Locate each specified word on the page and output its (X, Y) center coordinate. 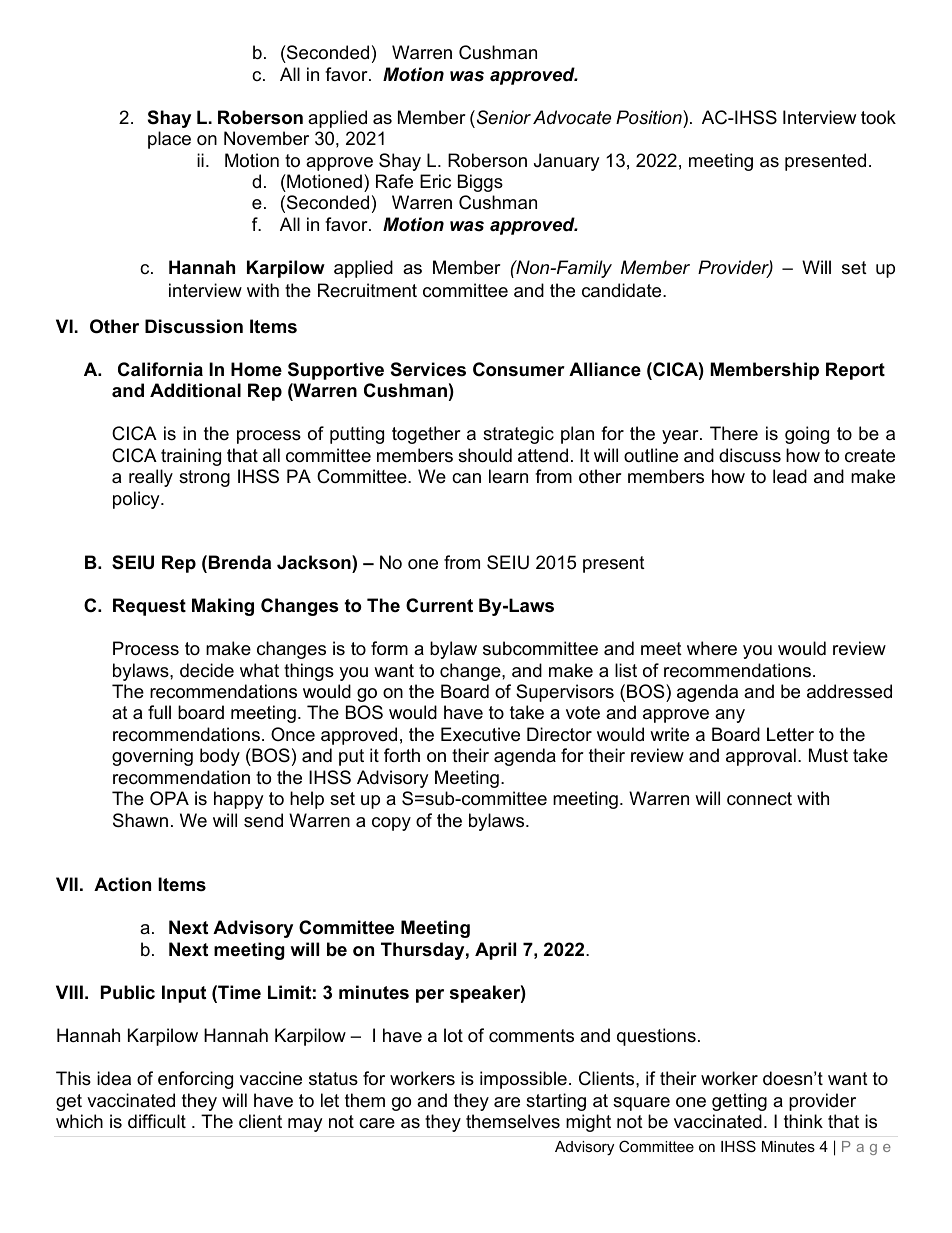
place (169, 140)
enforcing (195, 1080)
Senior (502, 117)
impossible (523, 1080)
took (878, 117)
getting (739, 1102)
